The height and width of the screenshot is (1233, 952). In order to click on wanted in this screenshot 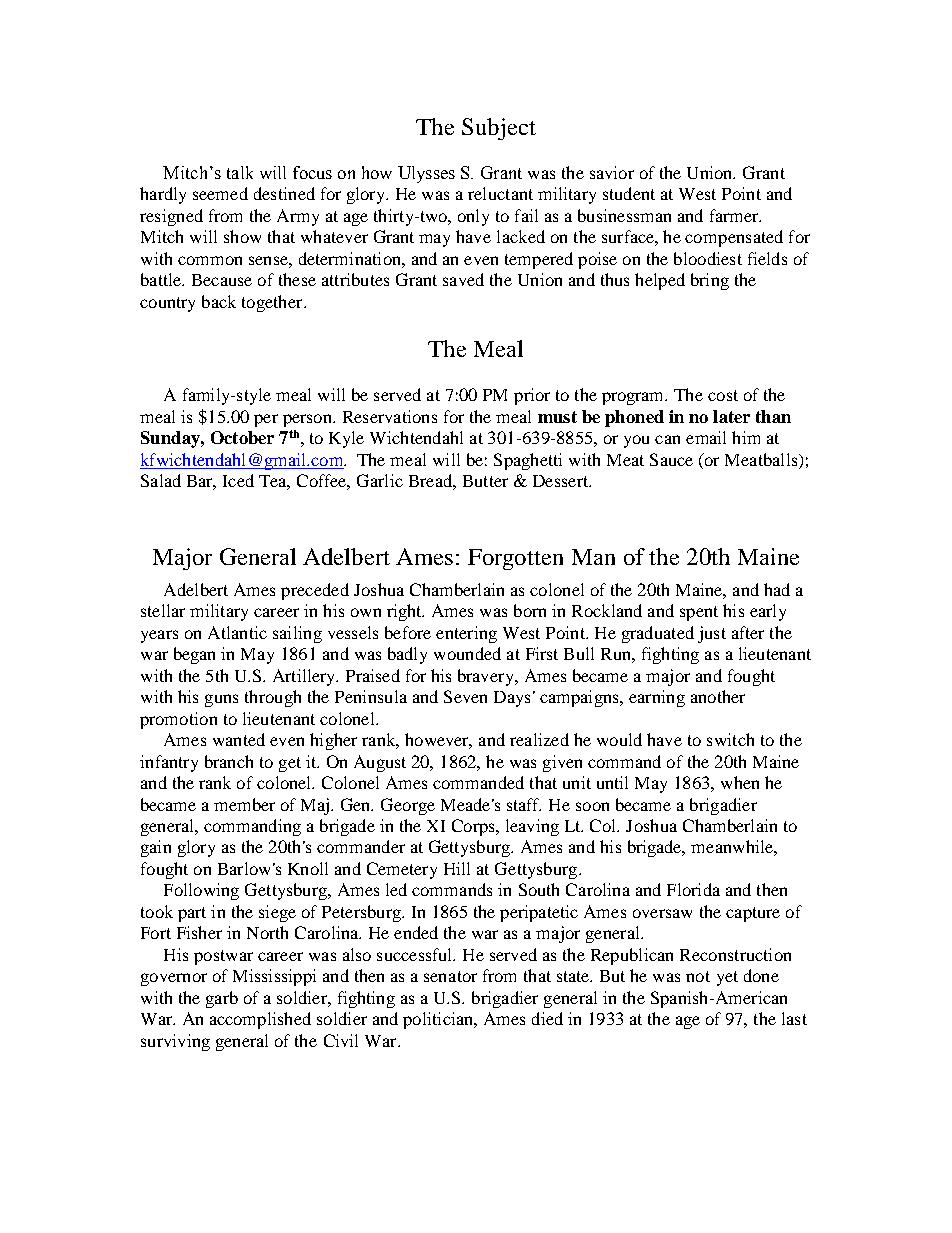, I will do `click(239, 739)`.
